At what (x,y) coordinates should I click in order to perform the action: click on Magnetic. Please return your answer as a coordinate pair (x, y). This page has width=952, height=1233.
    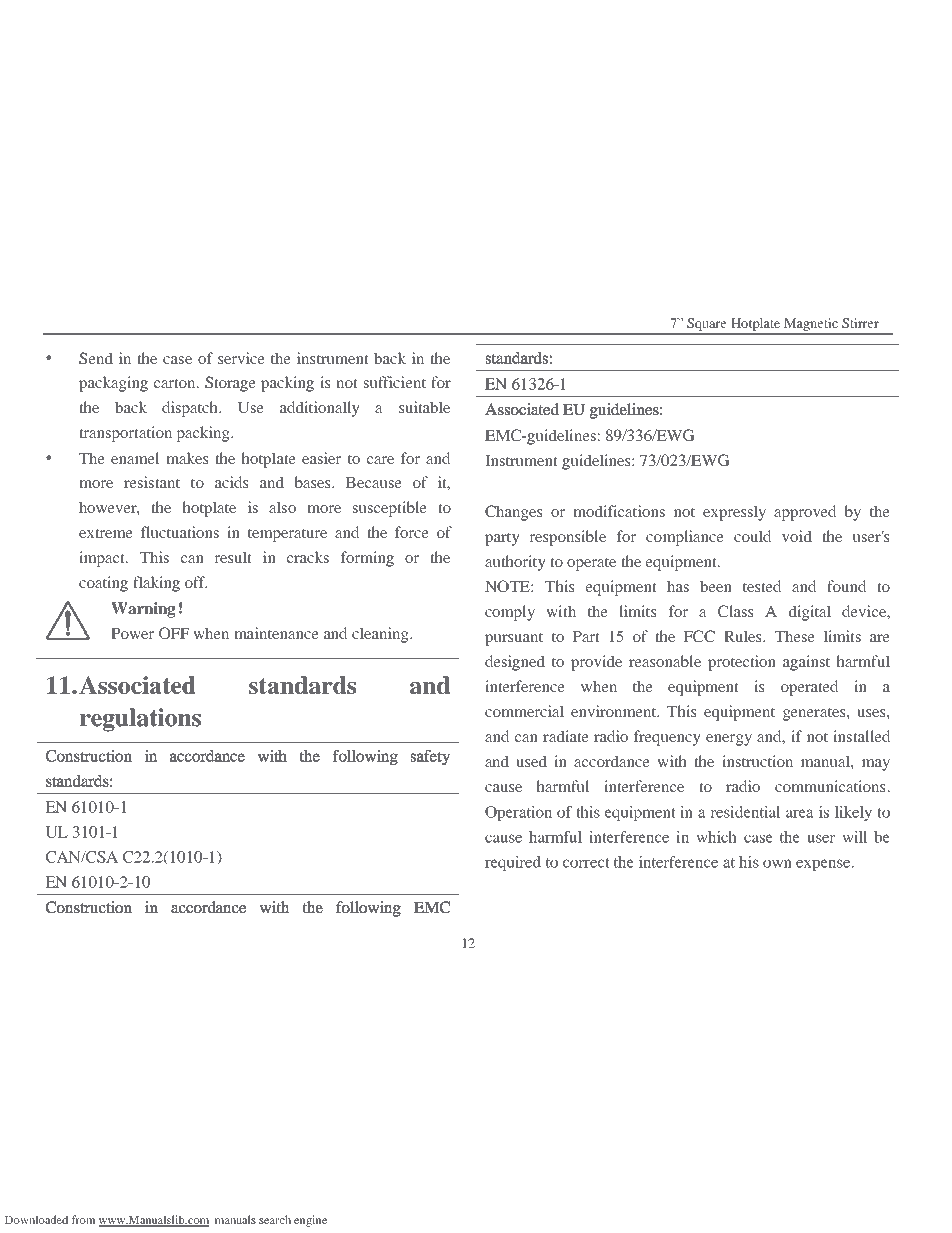
    Looking at the image, I should click on (811, 326).
